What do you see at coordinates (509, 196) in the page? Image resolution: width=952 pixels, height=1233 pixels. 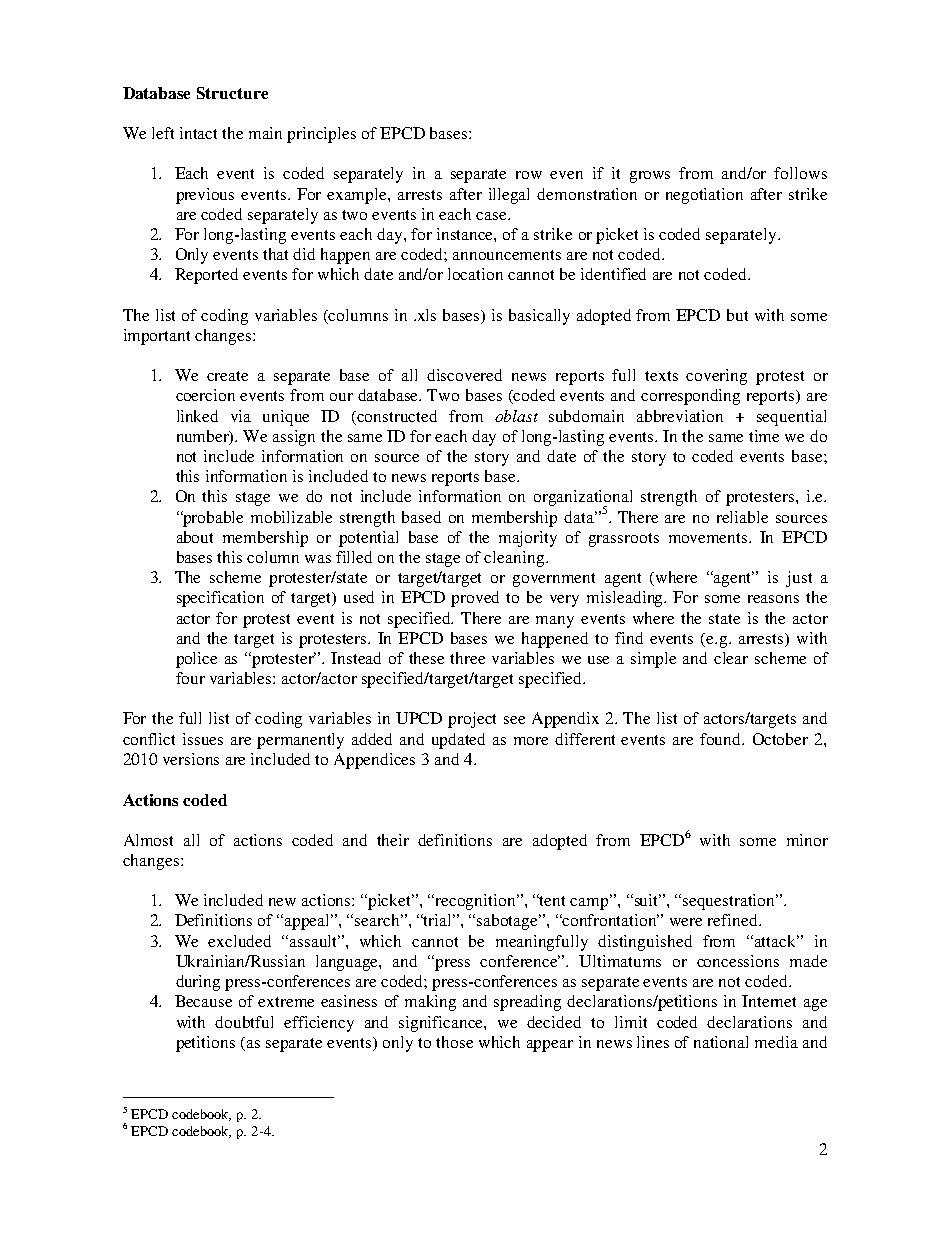 I see `illegal` at bounding box center [509, 196].
